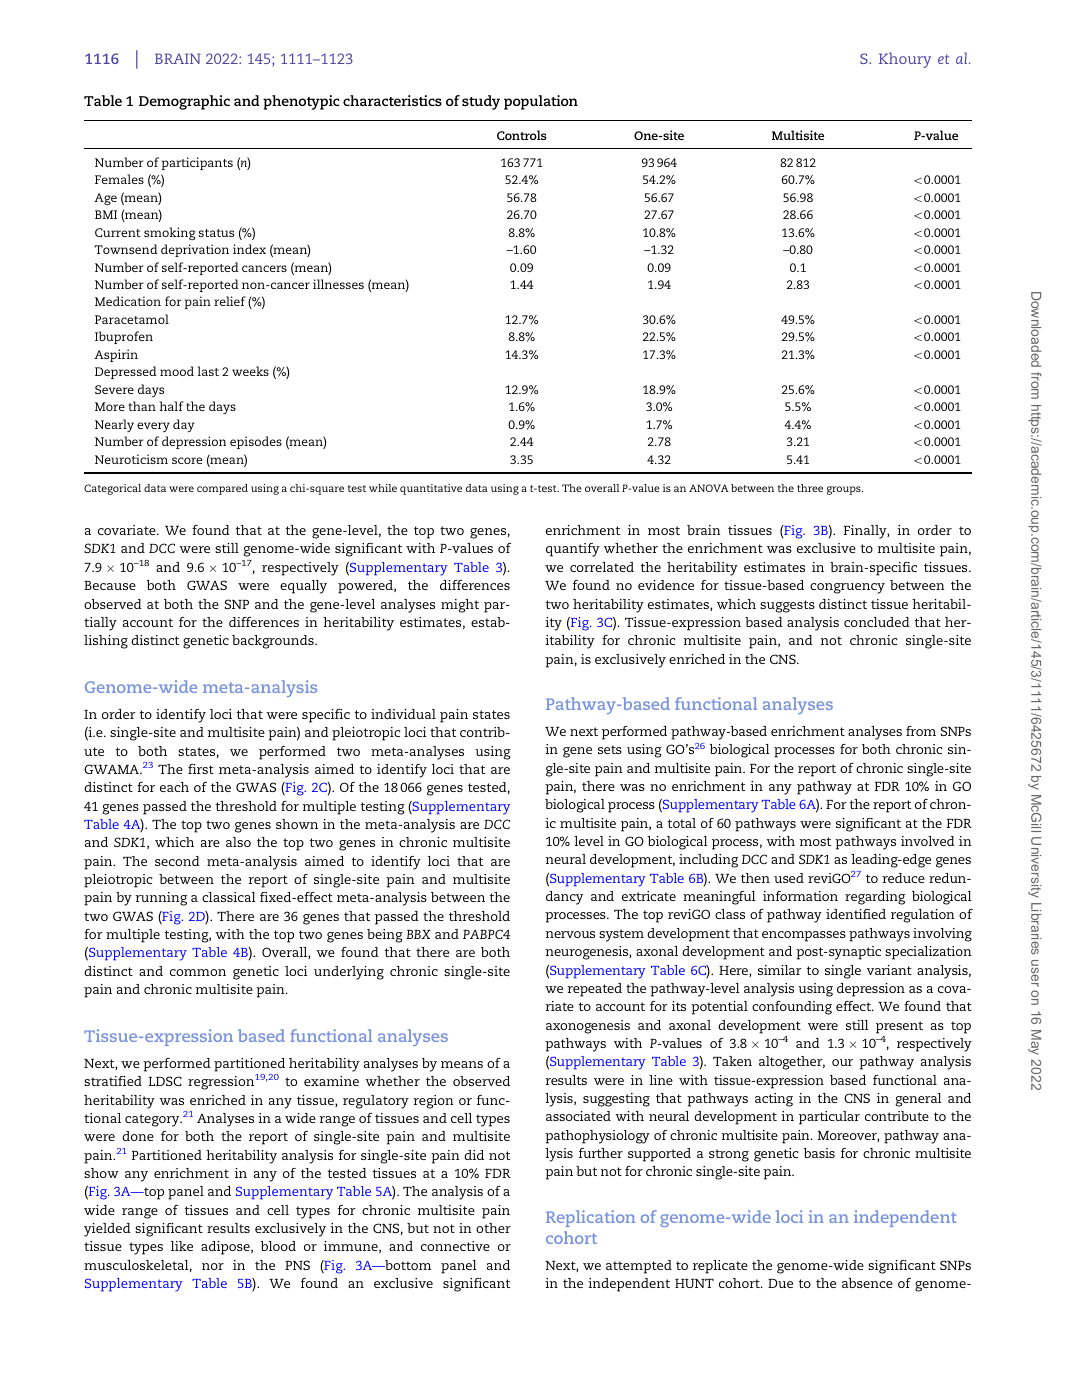 The height and width of the screenshot is (1382, 1070). I want to click on Controls, so click(522, 135).
